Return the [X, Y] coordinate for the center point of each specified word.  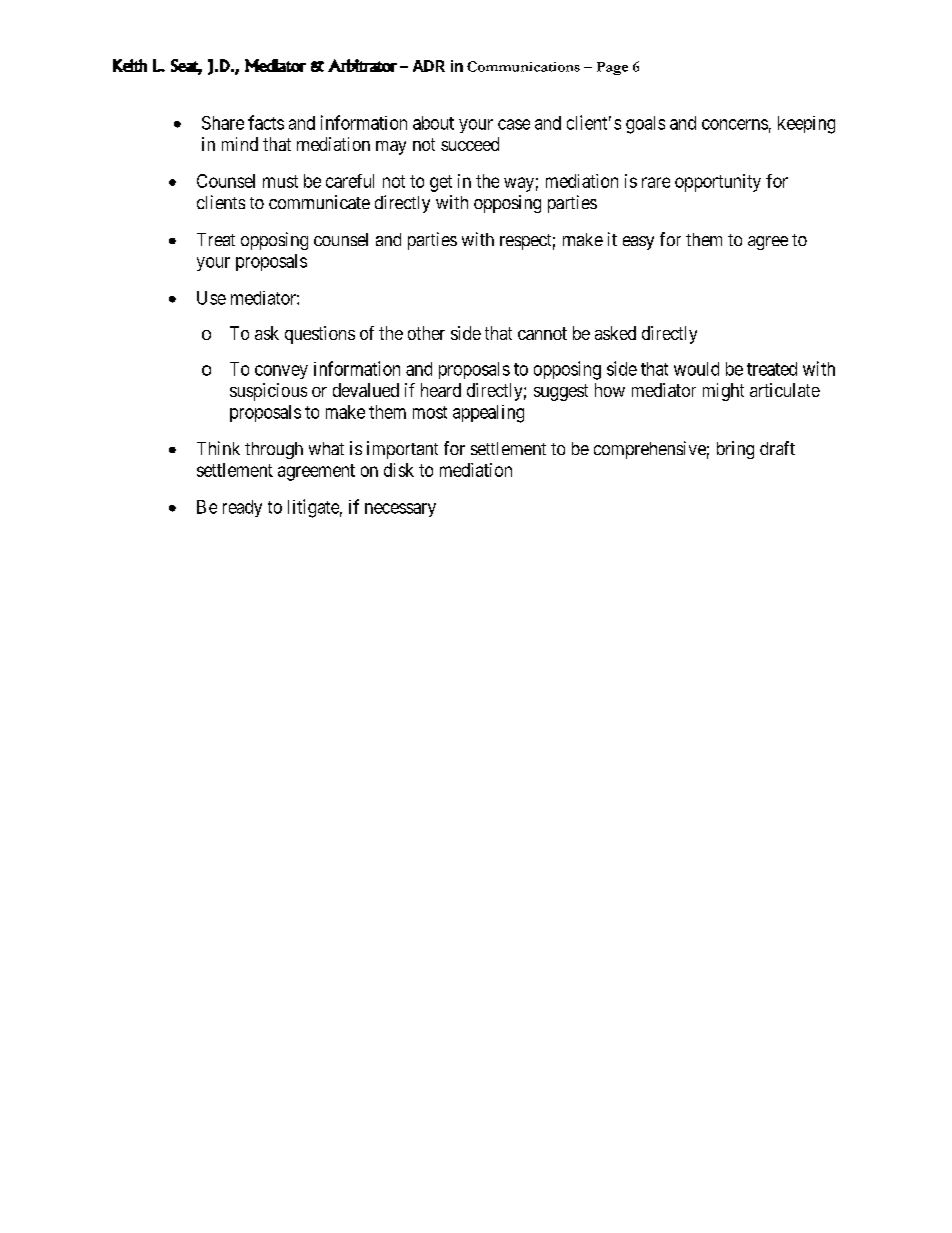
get [441, 183]
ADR [429, 66]
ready [242, 508]
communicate [319, 202]
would [696, 369]
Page [612, 68]
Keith [130, 65]
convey [281, 372]
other [426, 333]
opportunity [718, 183]
